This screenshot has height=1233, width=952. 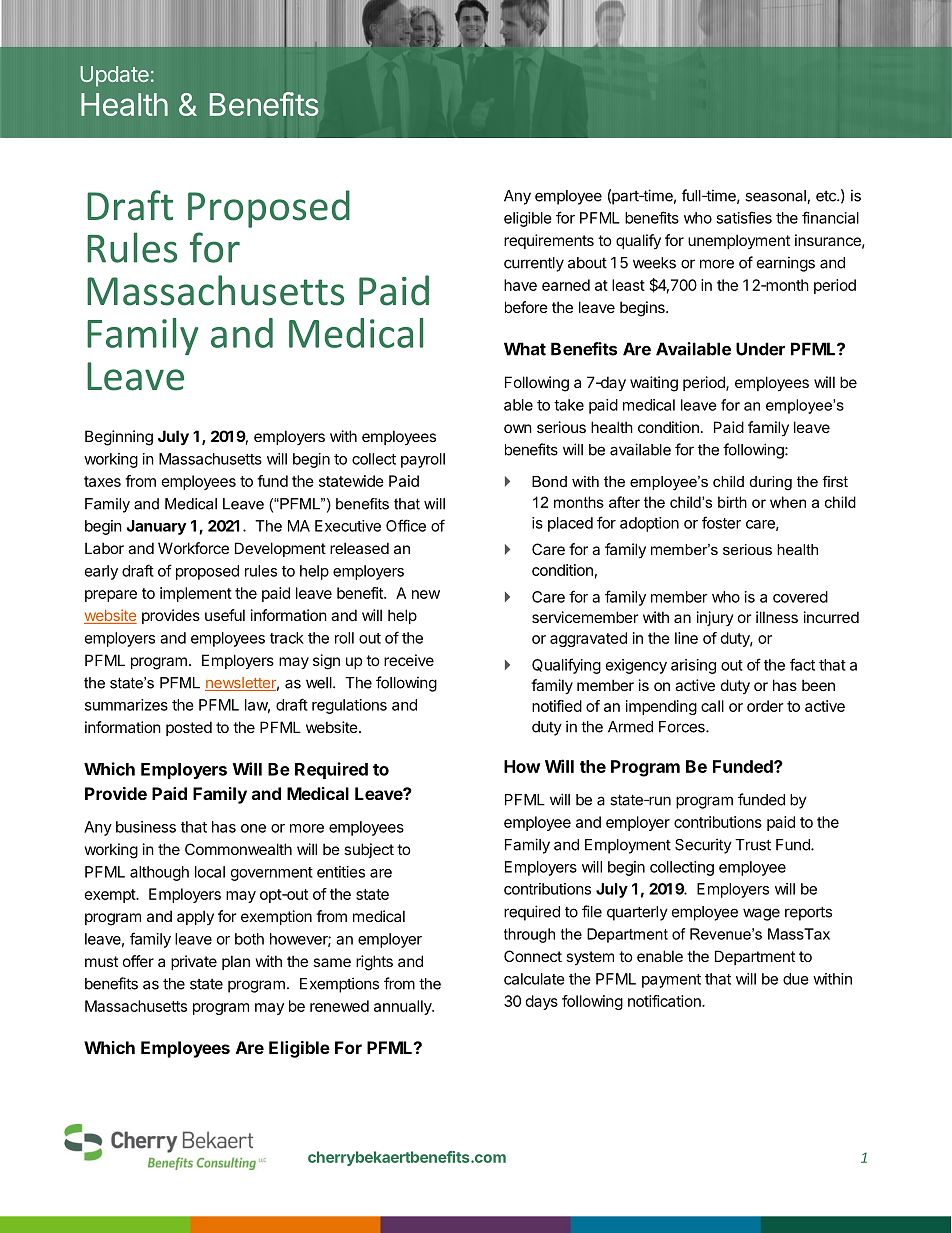 I want to click on private, so click(x=194, y=962).
